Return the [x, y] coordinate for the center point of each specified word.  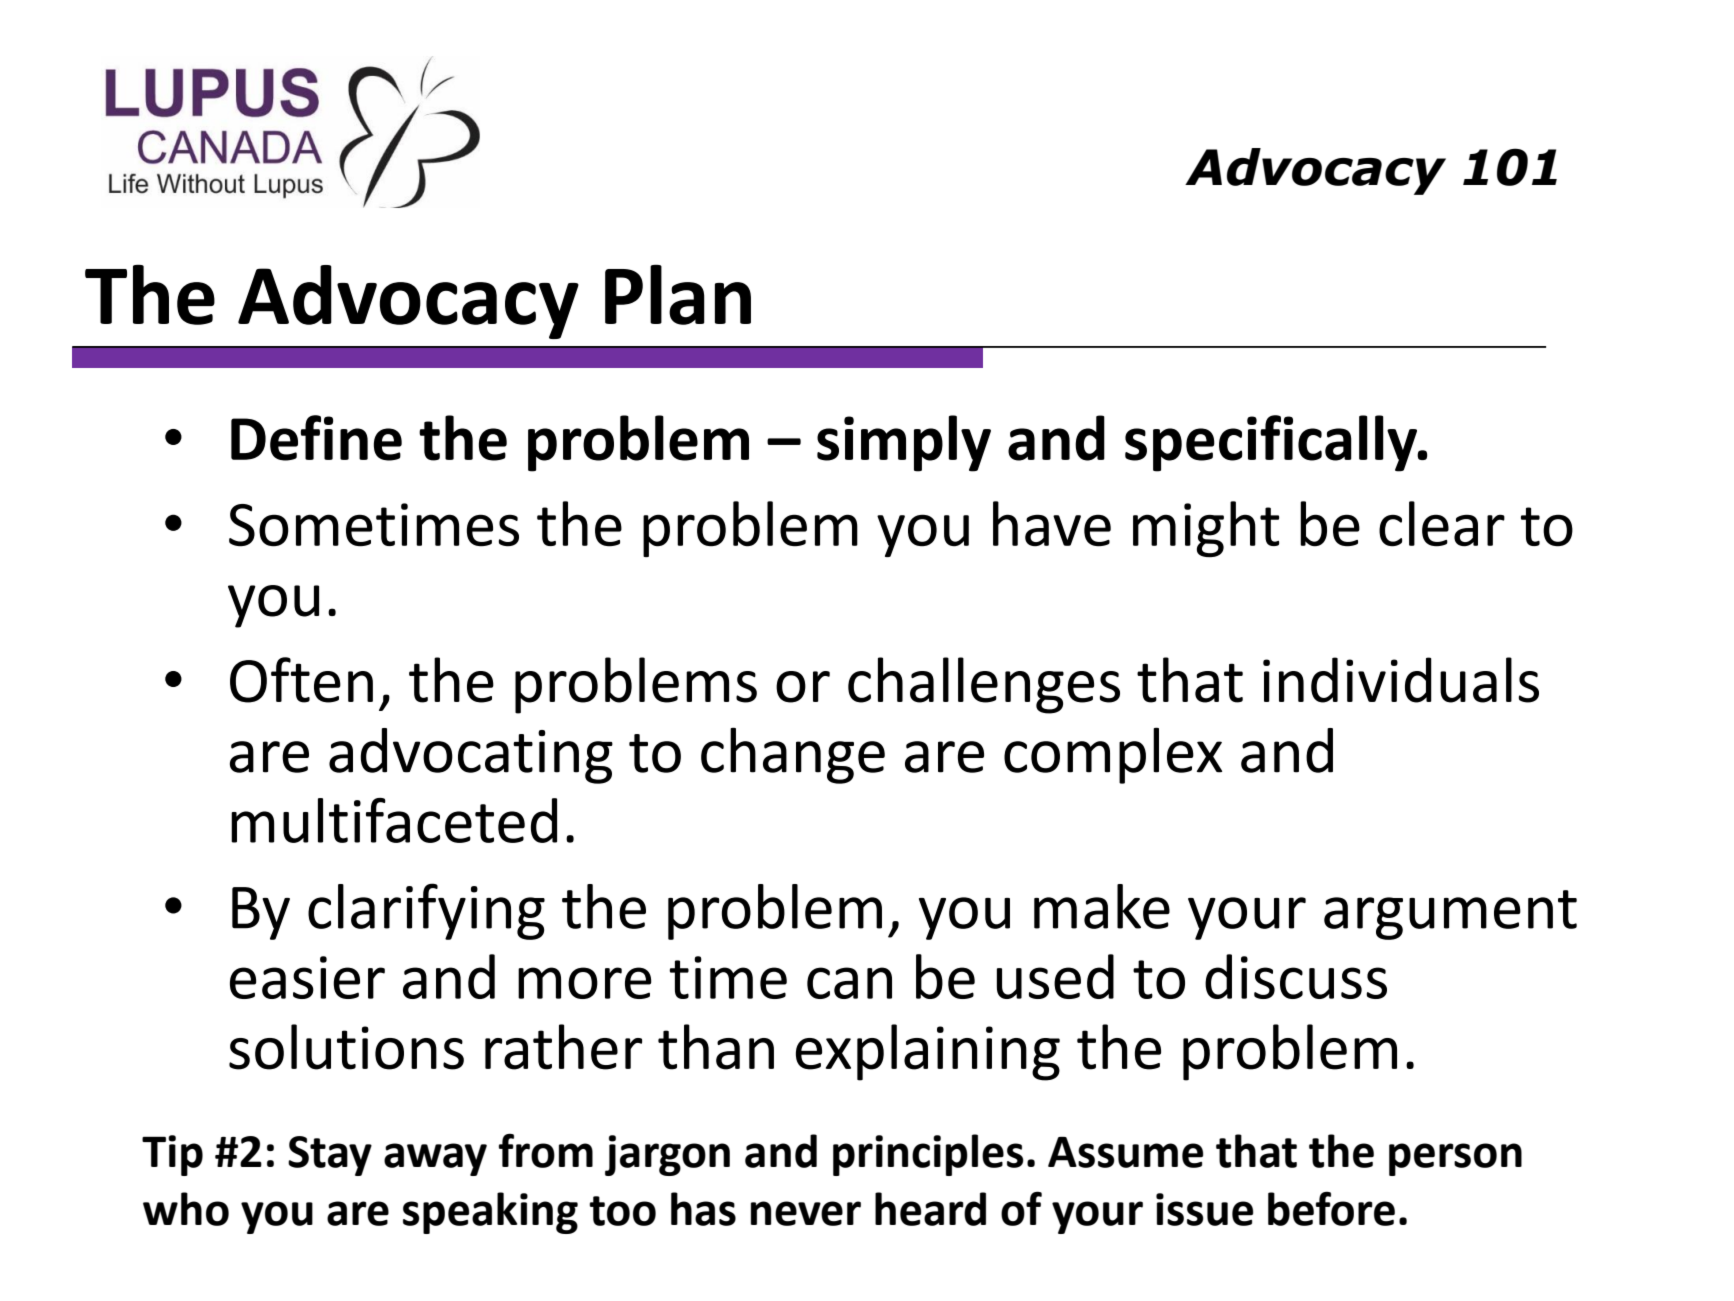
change [793, 755]
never [806, 1213]
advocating [471, 756]
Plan [678, 294]
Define [316, 438]
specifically [1272, 443]
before [1331, 1208]
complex [1113, 755]
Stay [330, 1156]
